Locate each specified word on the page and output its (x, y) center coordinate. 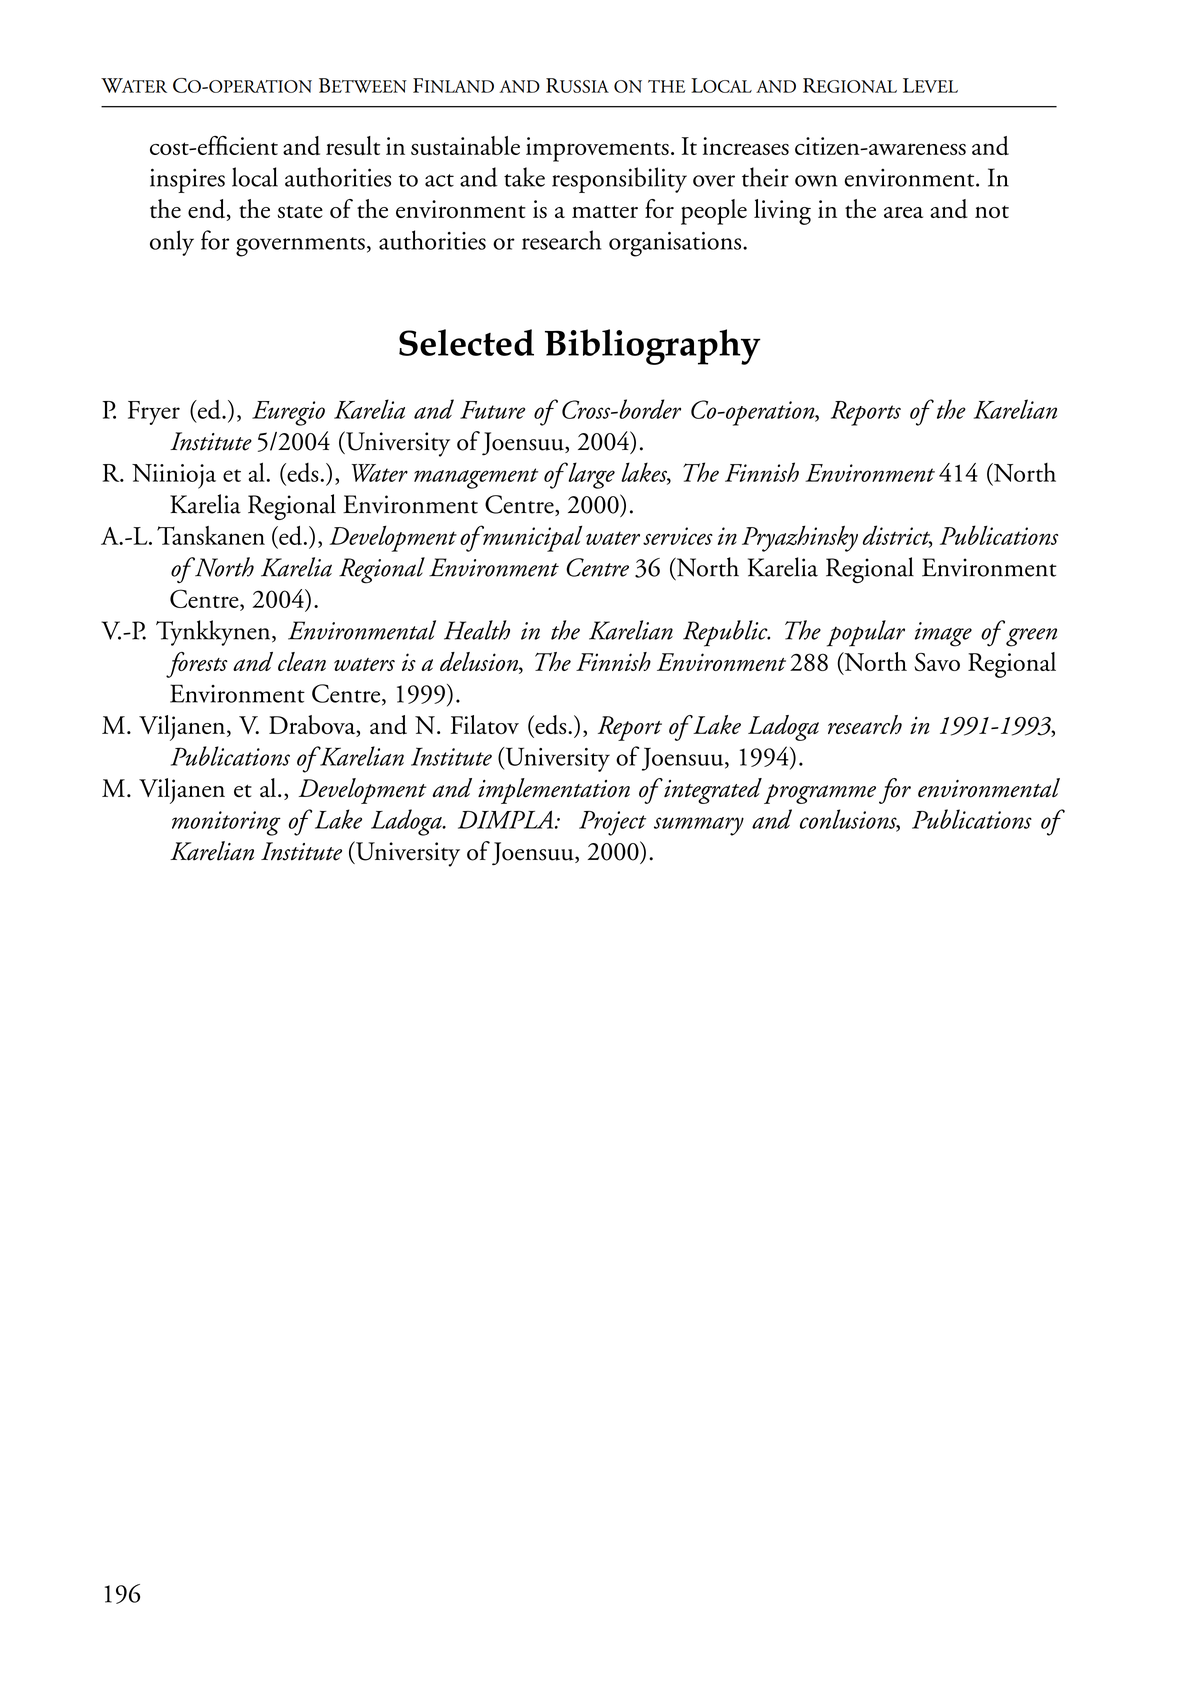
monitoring (226, 823)
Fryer (154, 413)
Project (612, 823)
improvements (597, 149)
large (590, 475)
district (897, 536)
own (816, 181)
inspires (187, 180)
